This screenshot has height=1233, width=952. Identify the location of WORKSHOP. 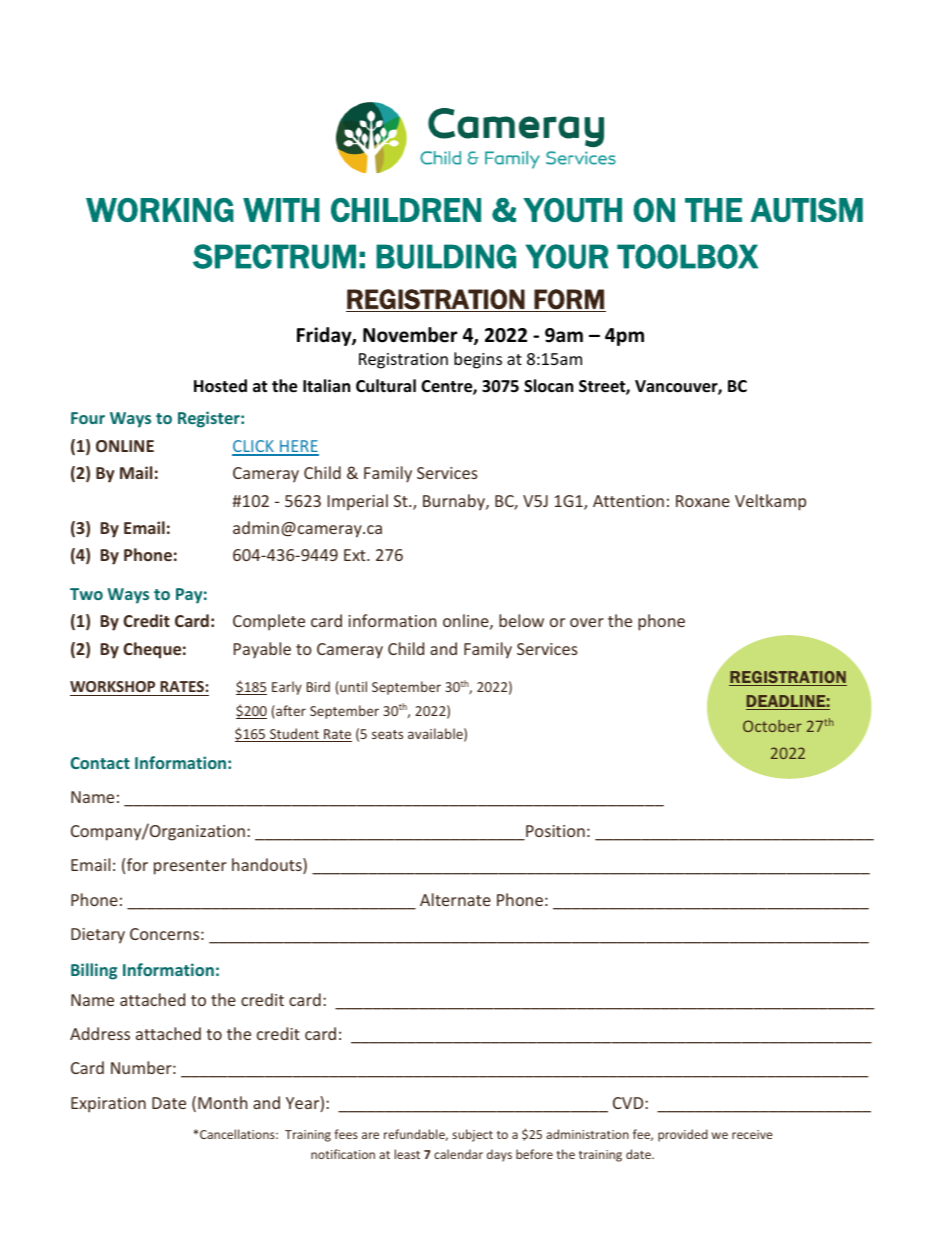
(112, 686).
